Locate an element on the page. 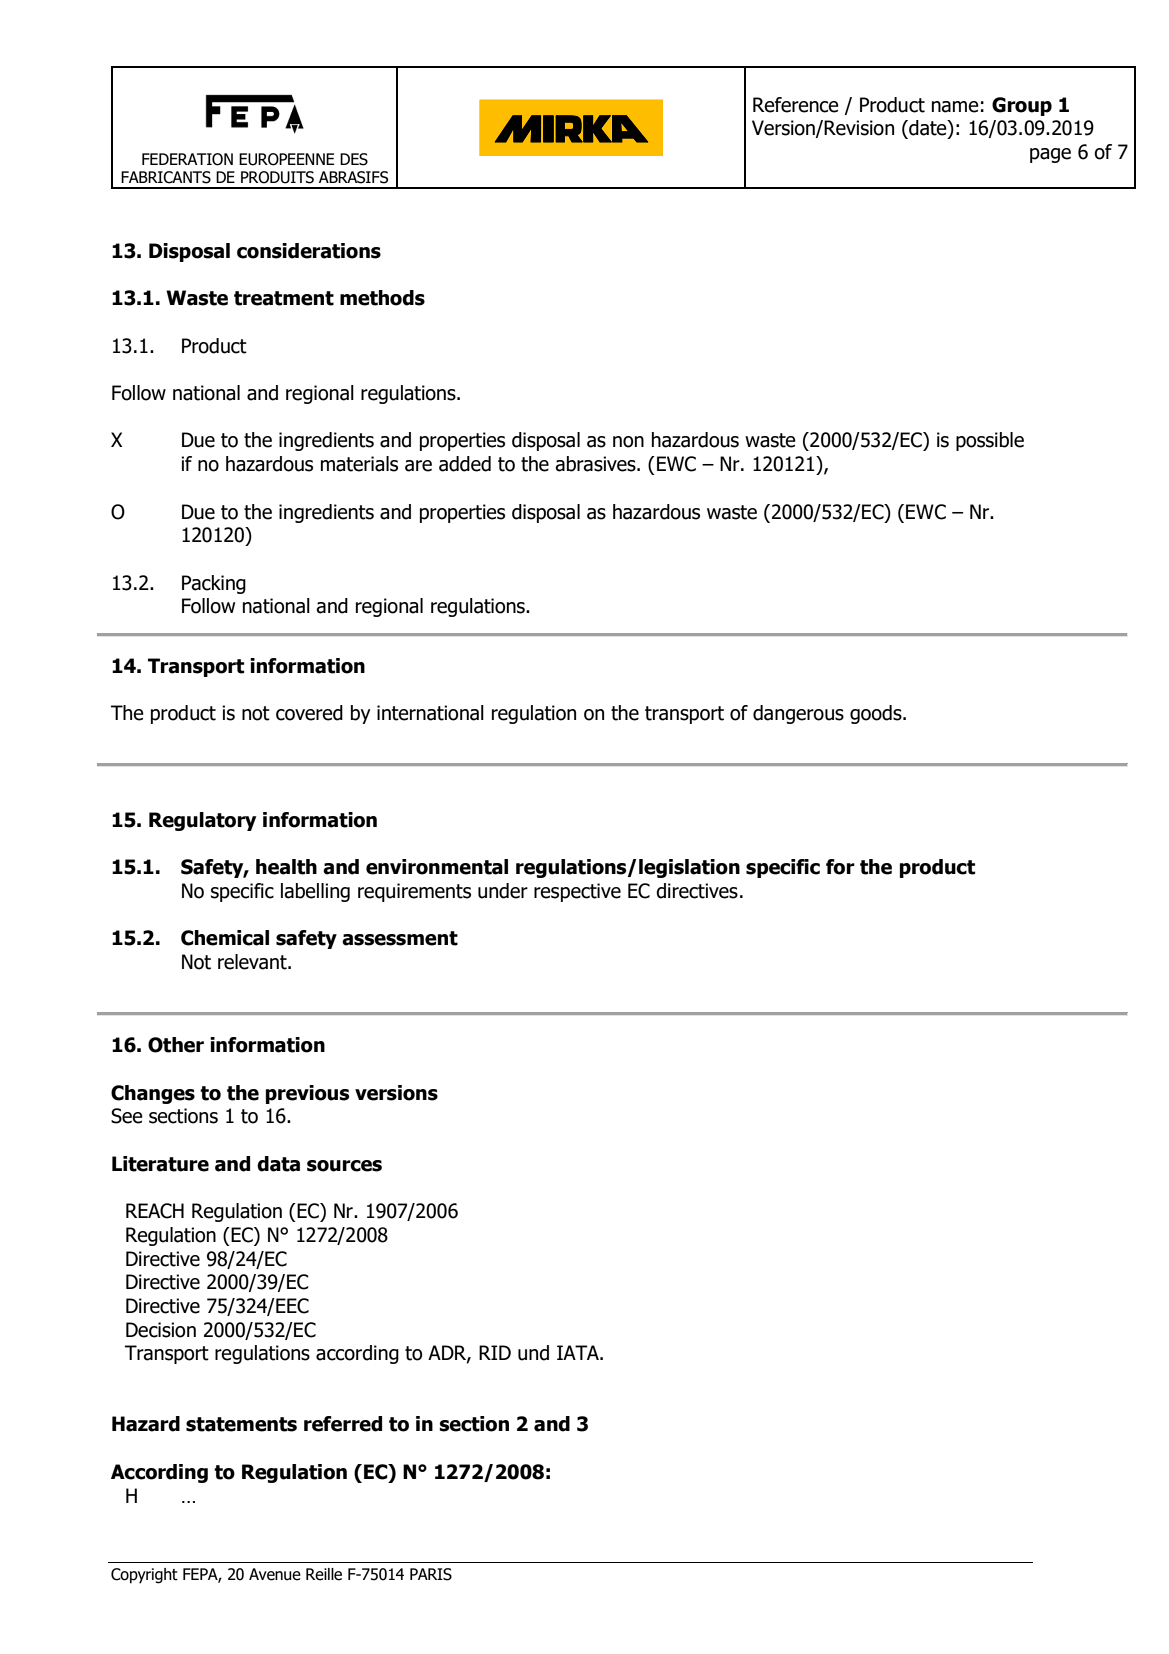  date is located at coordinates (928, 129).
